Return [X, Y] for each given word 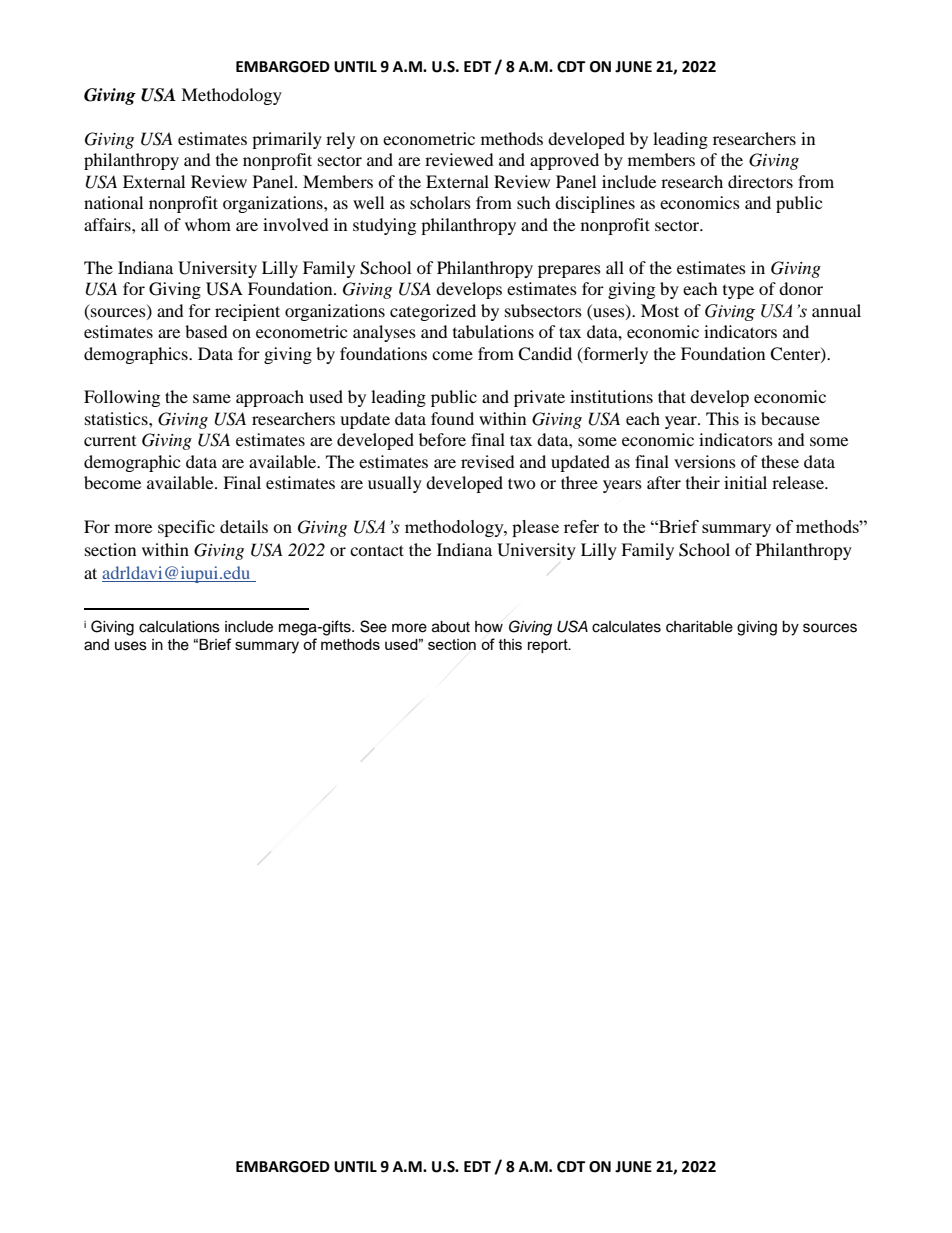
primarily [287, 140]
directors [760, 181]
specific [186, 528]
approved [564, 161]
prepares [569, 271]
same [212, 398]
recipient [247, 312]
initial [745, 482]
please [535, 528]
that [672, 396]
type [738, 292]
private [539, 398]
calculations [179, 627]
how [489, 627]
